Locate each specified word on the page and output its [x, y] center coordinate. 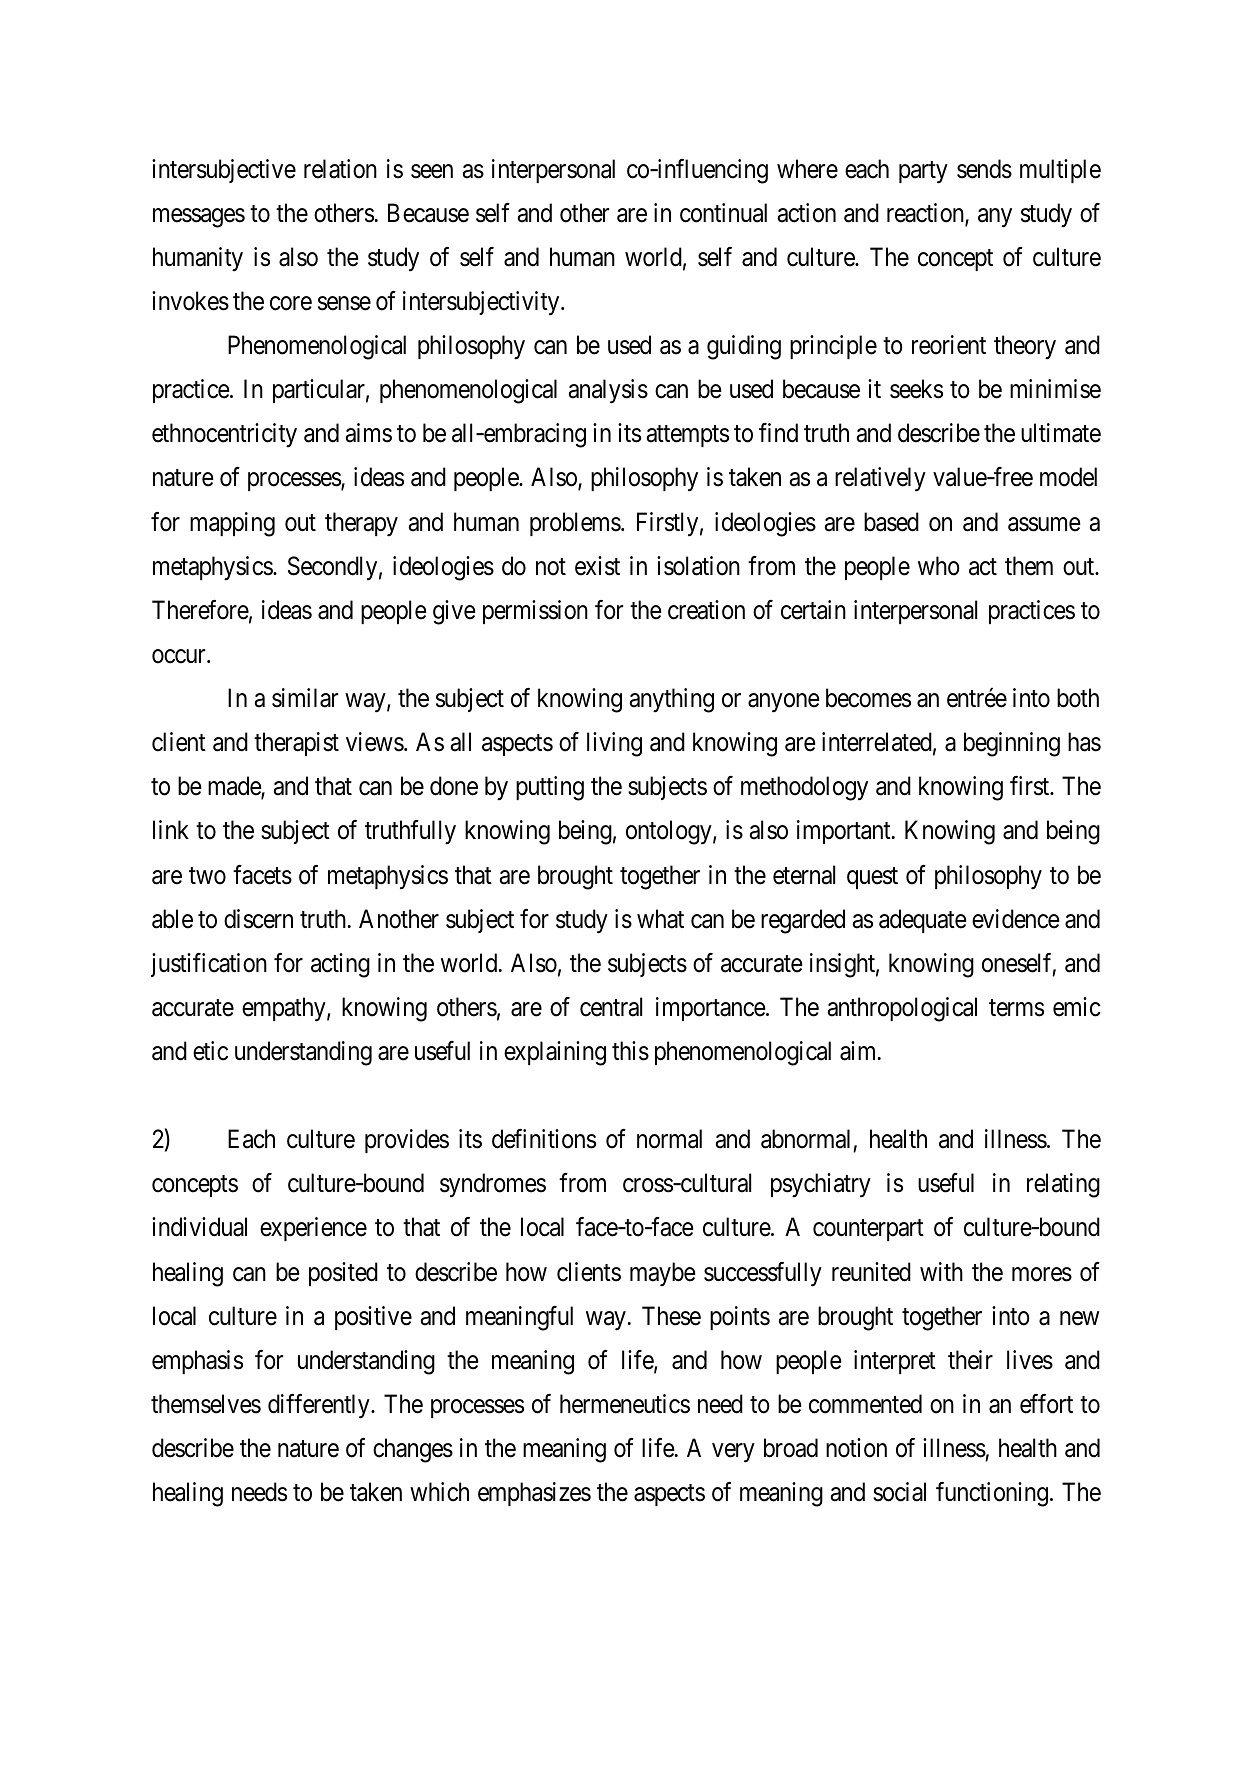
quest [872, 878]
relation [340, 169]
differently [320, 1406]
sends [984, 169]
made [235, 787]
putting [550, 788]
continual [723, 213]
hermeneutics [625, 1404]
